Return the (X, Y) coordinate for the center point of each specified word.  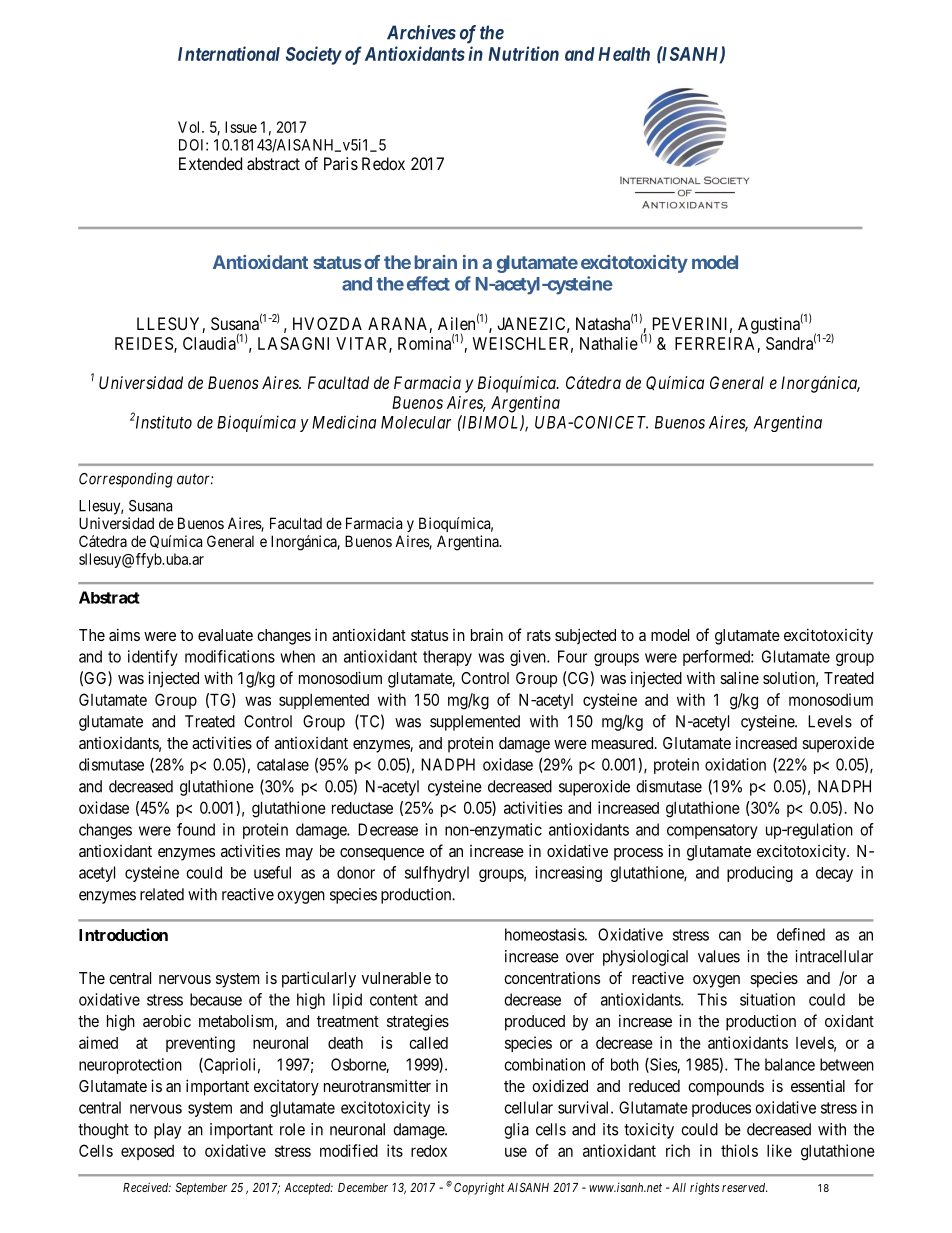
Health (624, 54)
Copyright (479, 1188)
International (229, 53)
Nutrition (523, 53)
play (167, 1131)
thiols (739, 1150)
